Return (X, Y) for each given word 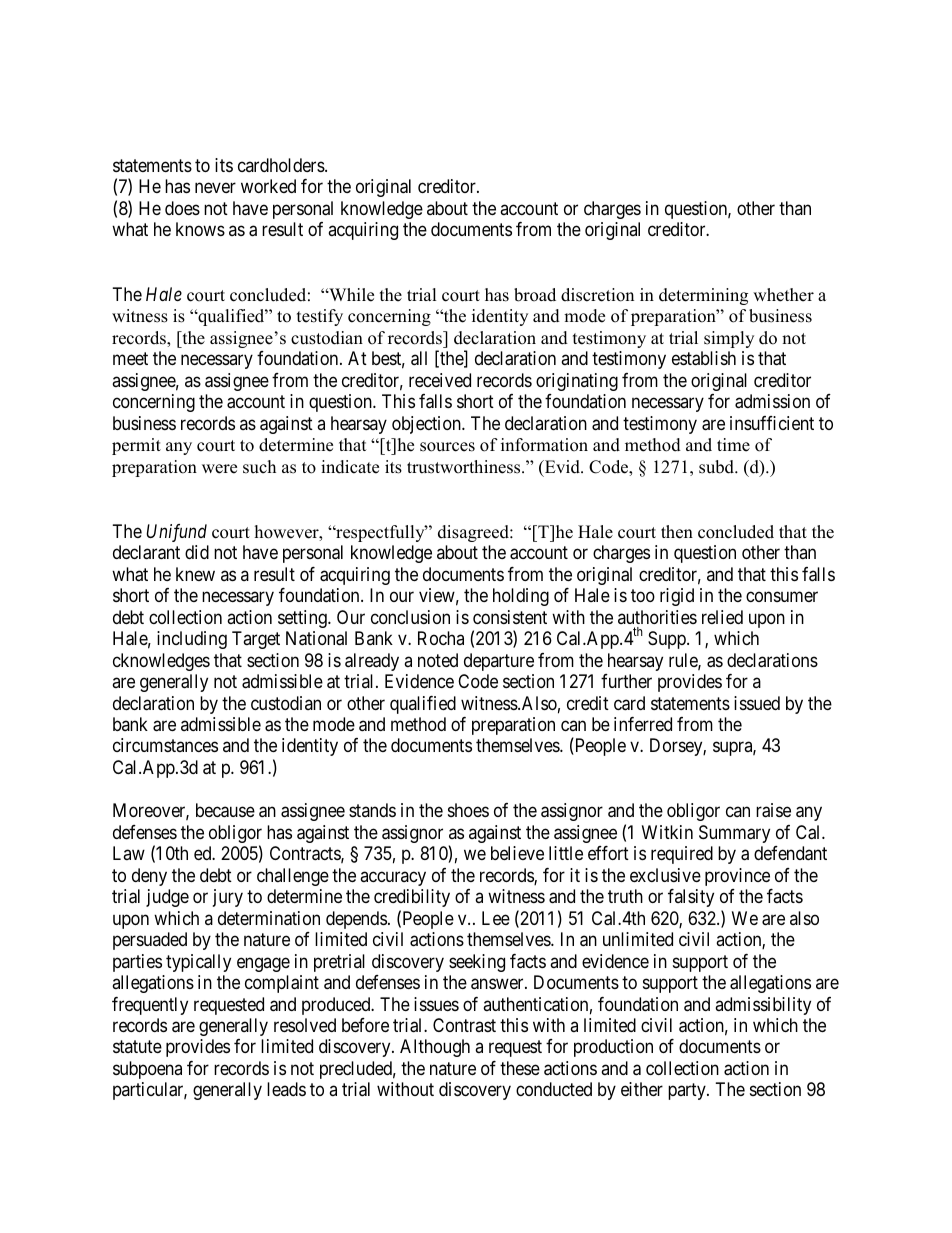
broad (535, 295)
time (733, 445)
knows (200, 229)
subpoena (147, 1070)
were (219, 469)
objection (427, 425)
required (682, 855)
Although (435, 1048)
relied (722, 617)
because (225, 810)
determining (703, 296)
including (192, 640)
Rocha (441, 638)
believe (517, 853)
